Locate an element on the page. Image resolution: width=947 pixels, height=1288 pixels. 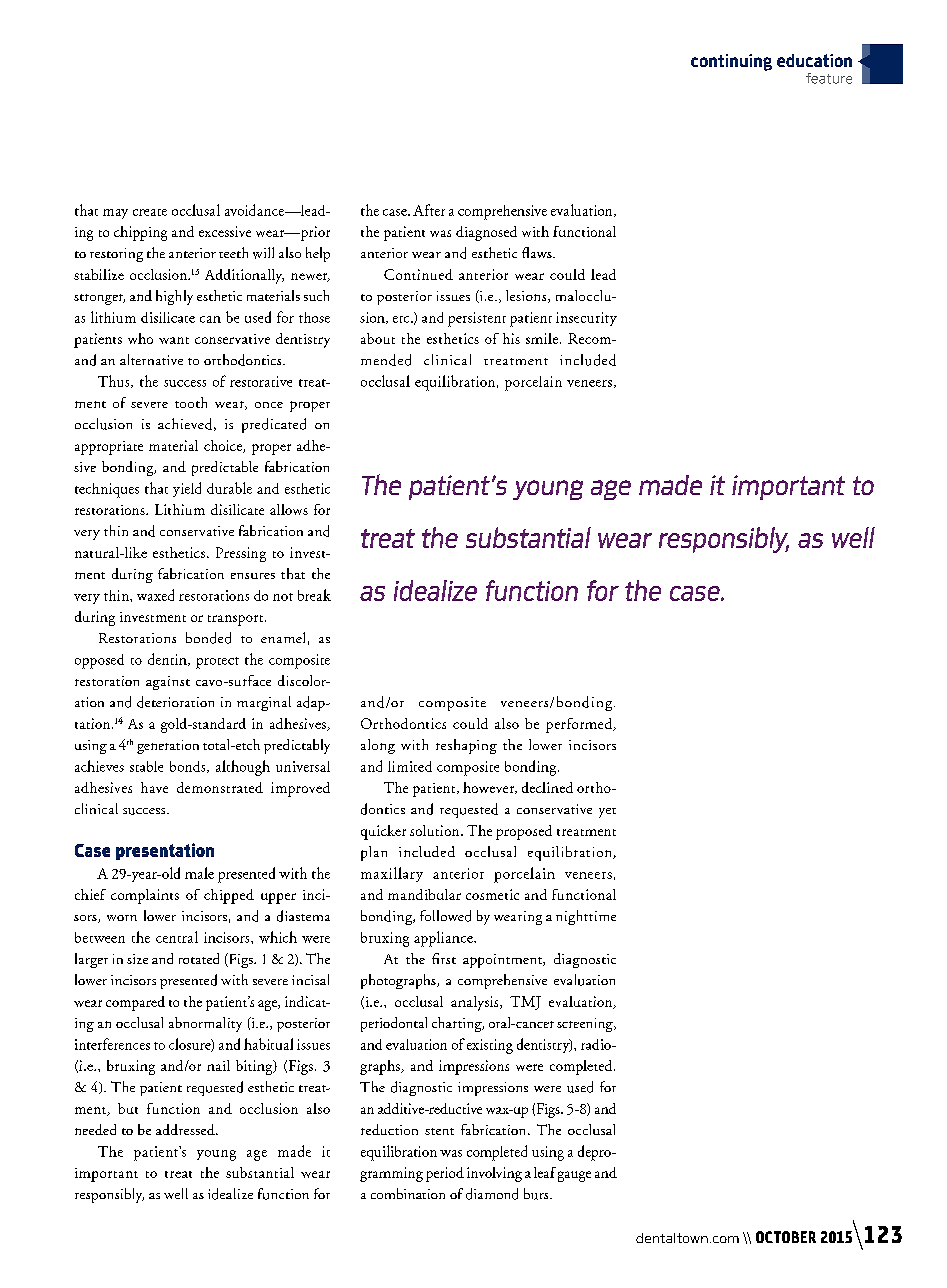
central is located at coordinates (177, 937).
